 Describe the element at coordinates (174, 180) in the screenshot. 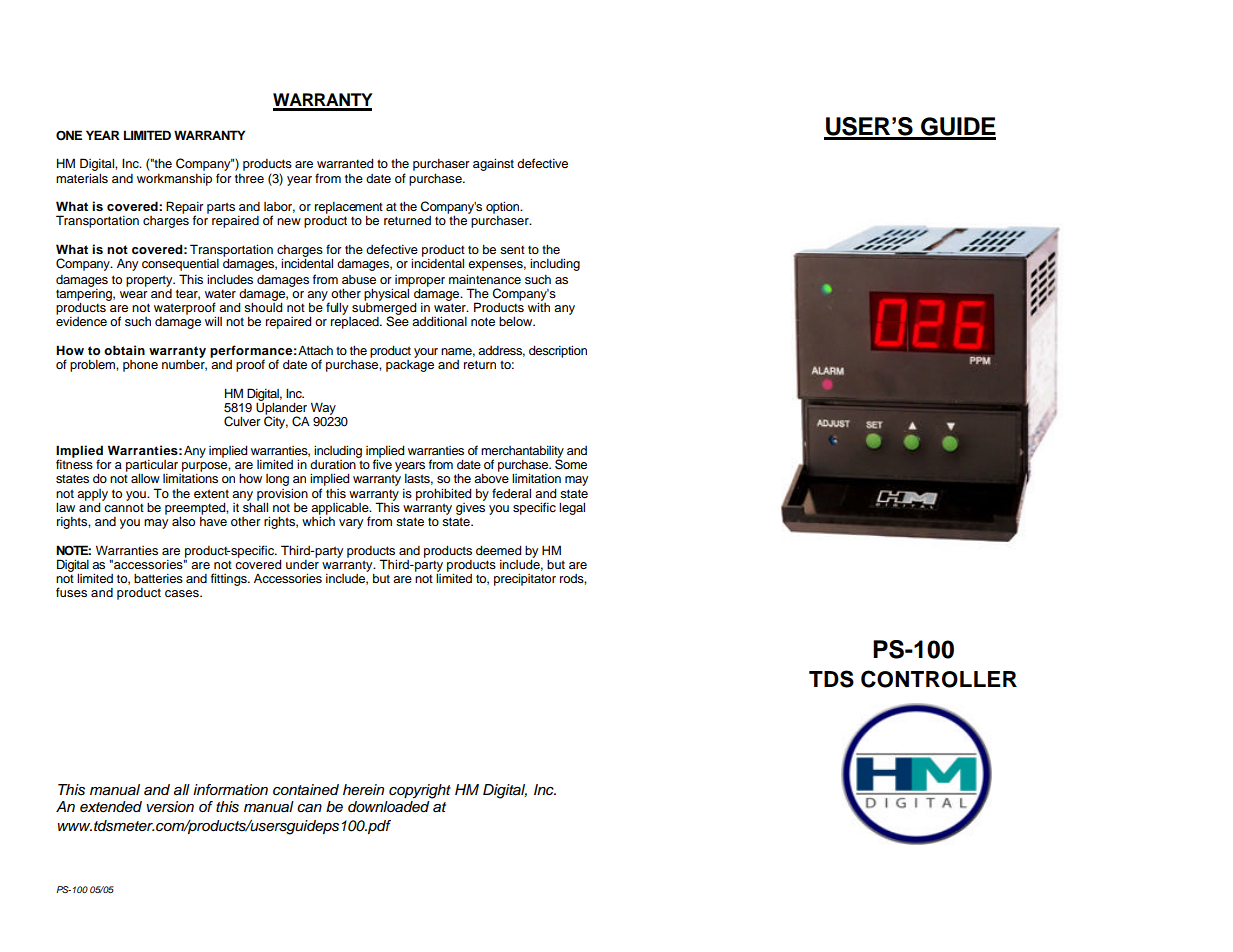

I see `workmanship` at that location.
